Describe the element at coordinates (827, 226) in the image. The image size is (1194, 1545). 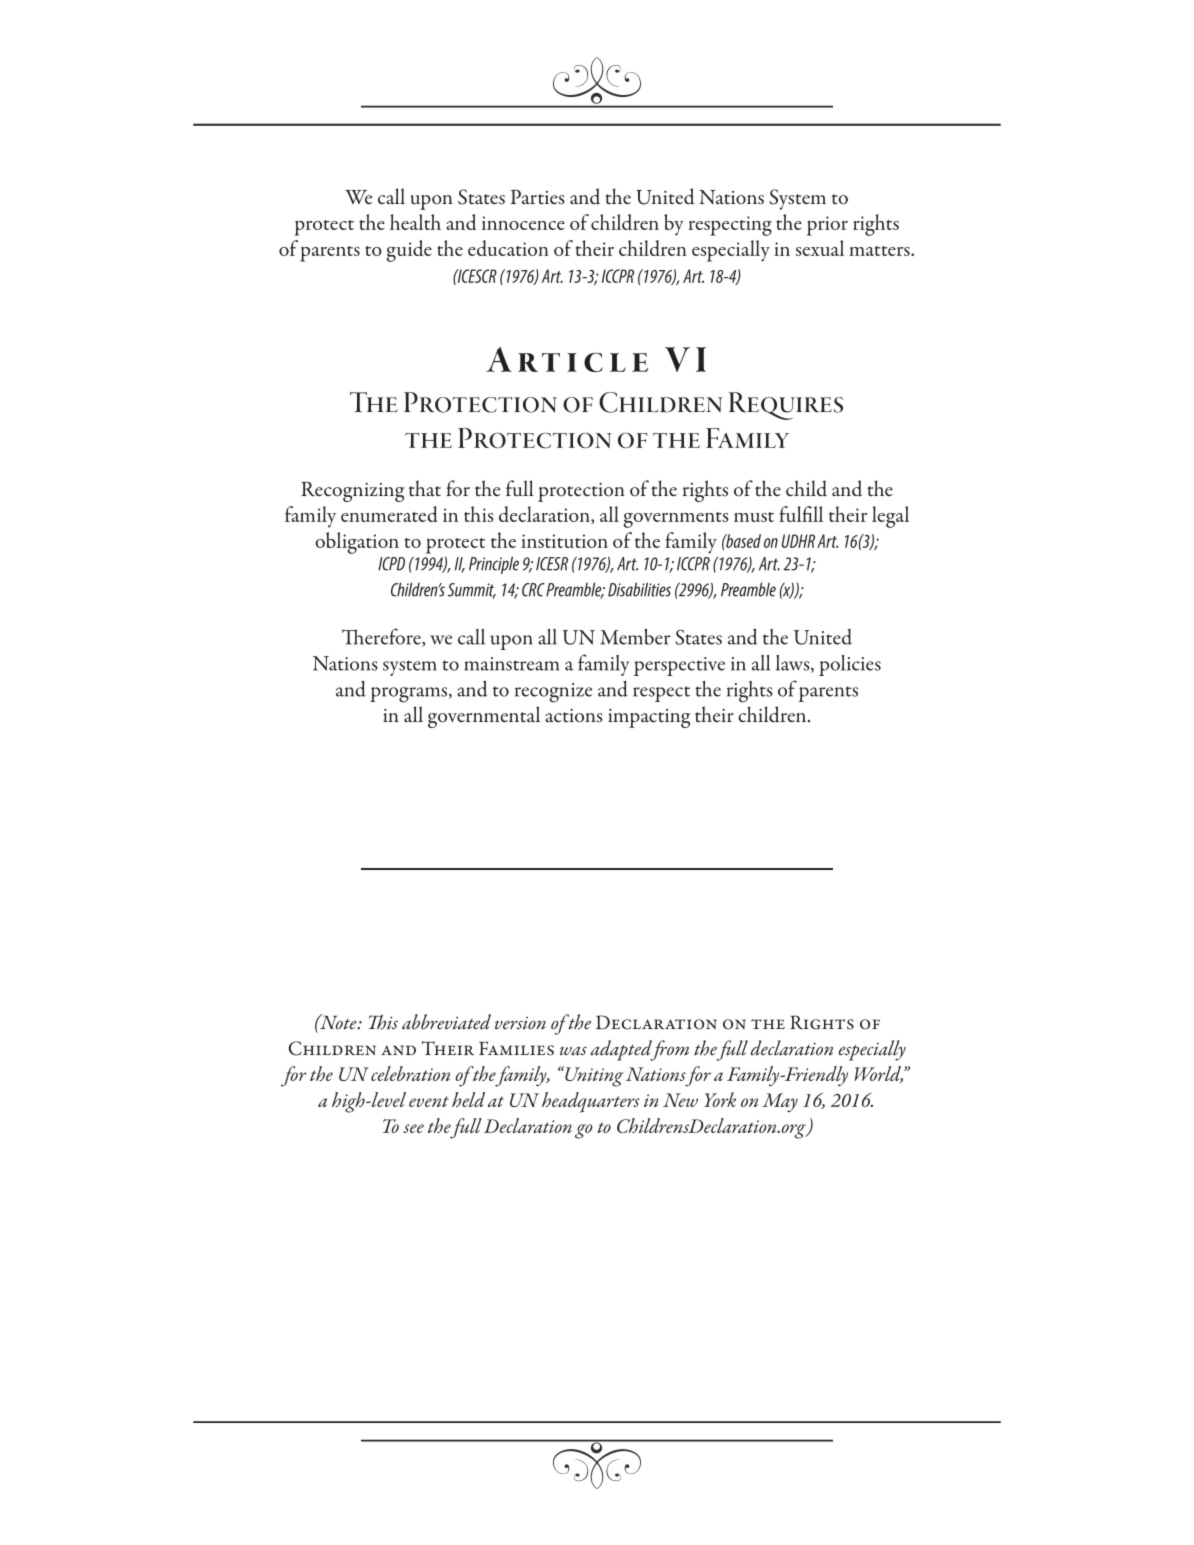
I see `prior` at that location.
